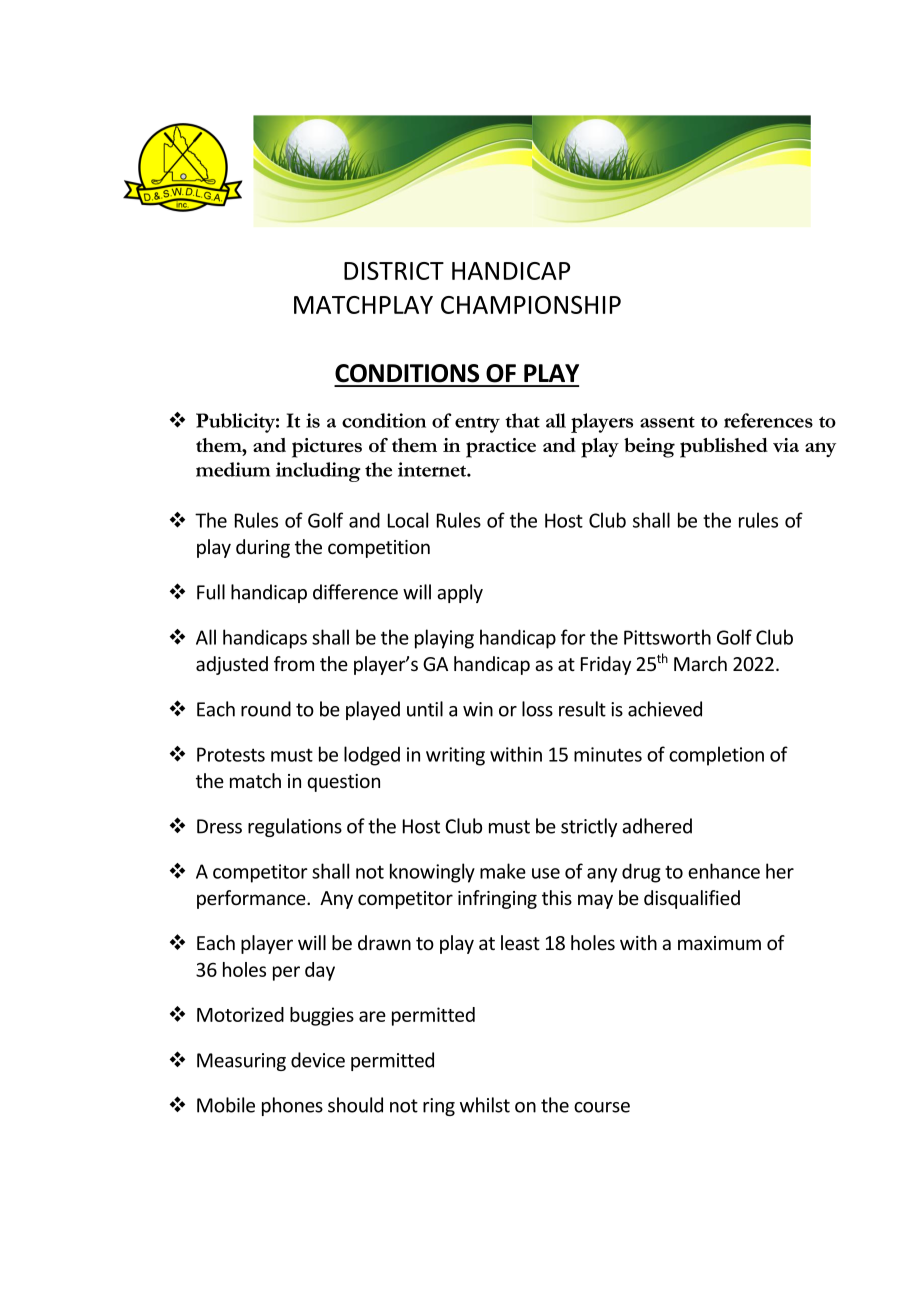  What do you see at coordinates (602, 1107) in the screenshot?
I see `course` at bounding box center [602, 1107].
